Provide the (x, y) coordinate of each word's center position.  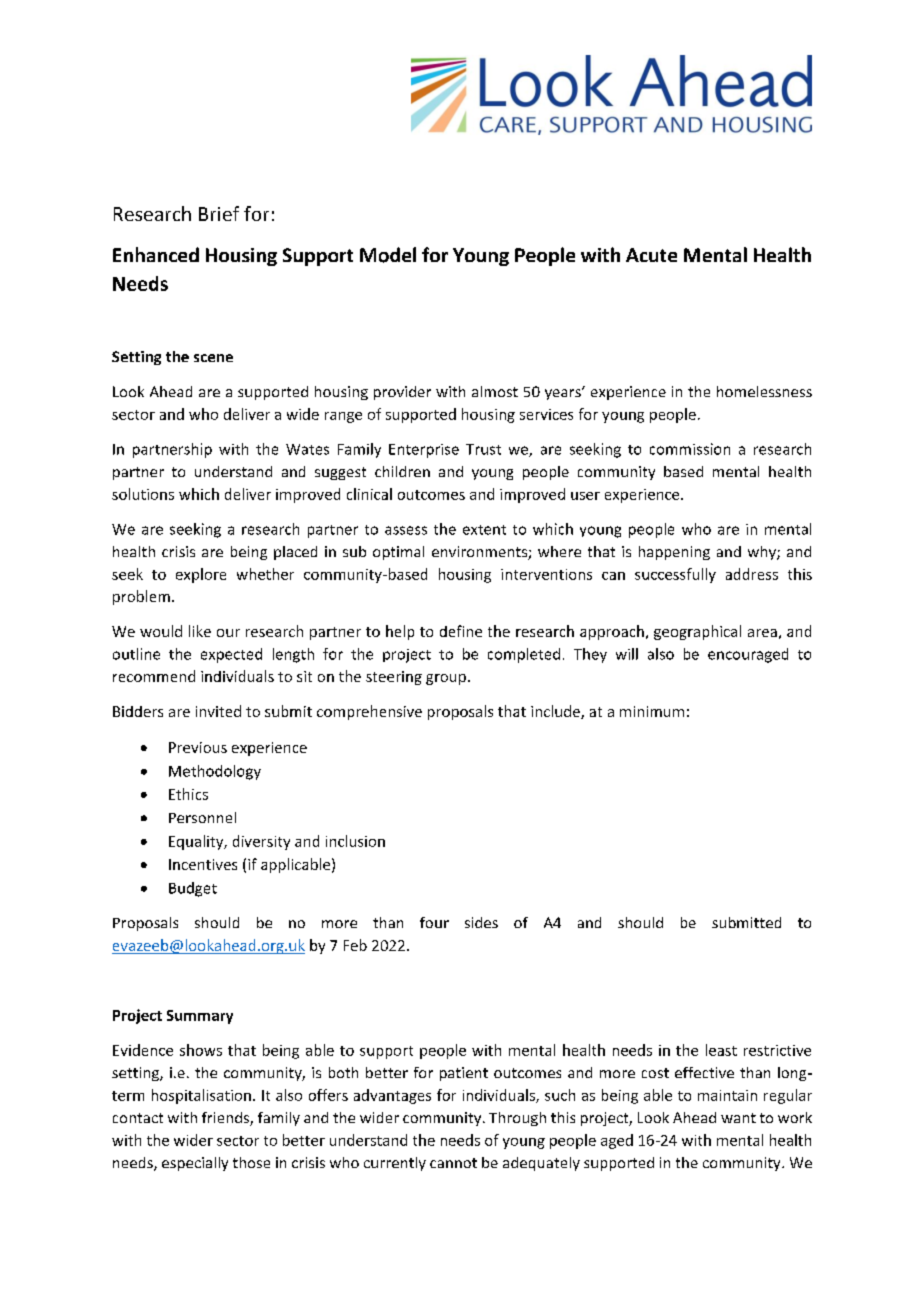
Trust (483, 449)
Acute (651, 255)
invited (218, 711)
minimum (652, 711)
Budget (193, 889)
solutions (143, 494)
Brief (219, 213)
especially (195, 1164)
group (446, 679)
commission (690, 449)
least (721, 1050)
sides (481, 922)
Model (388, 255)
